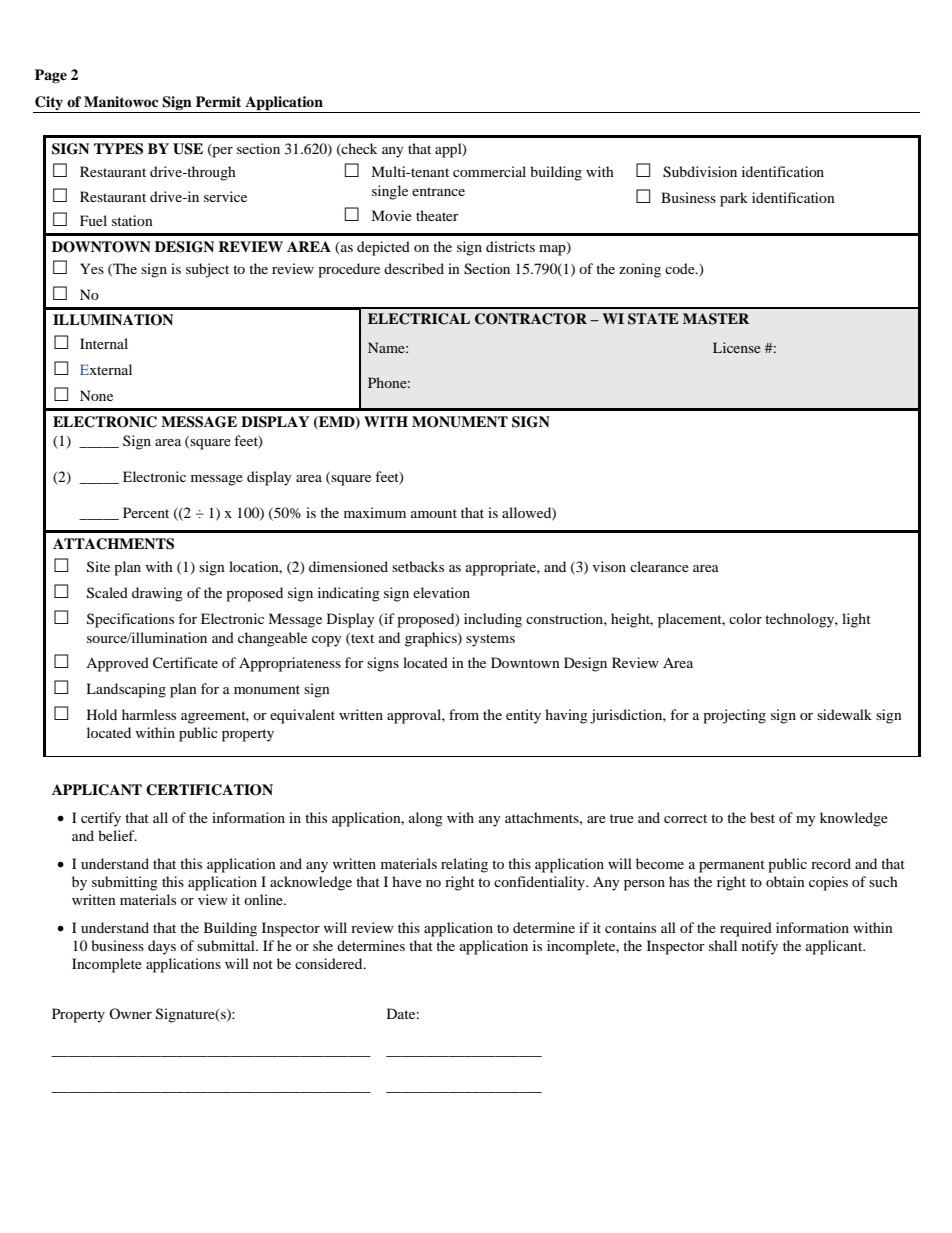 This screenshot has height=1233, width=952. Describe the element at coordinates (101, 819) in the screenshot. I see `certify` at that location.
